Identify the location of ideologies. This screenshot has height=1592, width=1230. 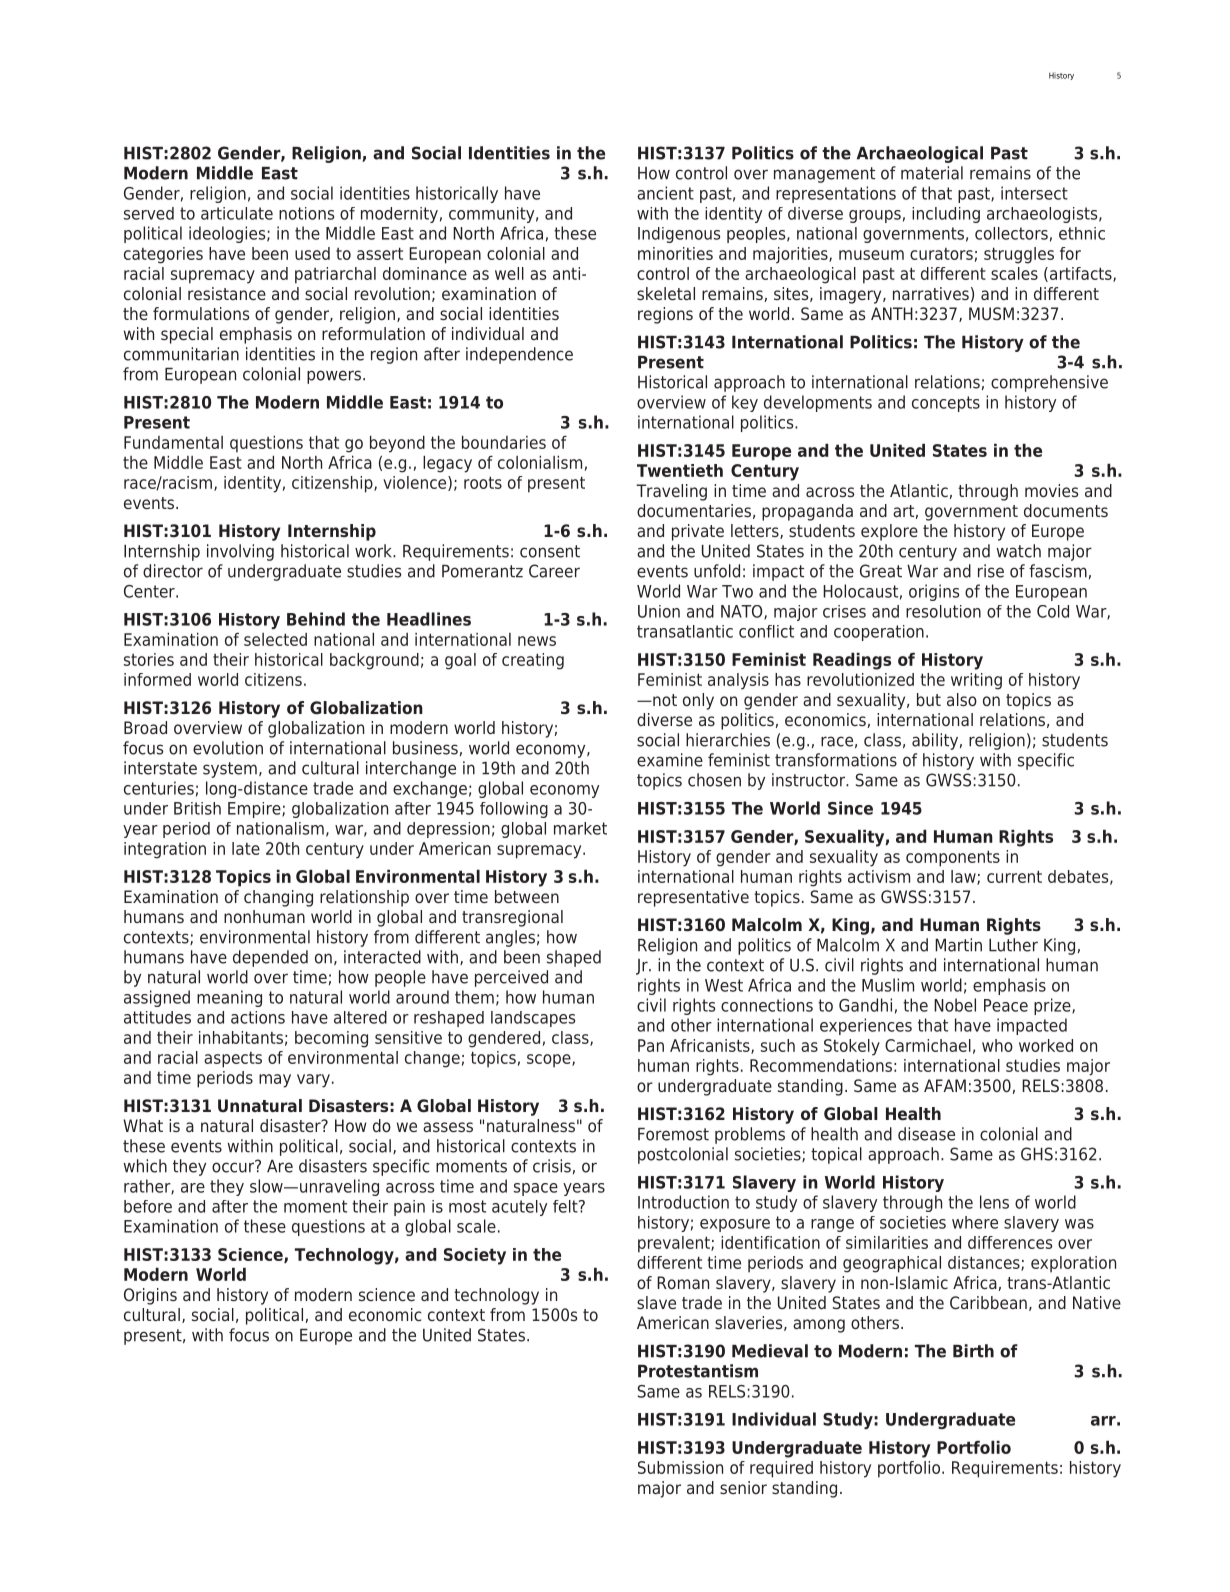
(228, 234).
